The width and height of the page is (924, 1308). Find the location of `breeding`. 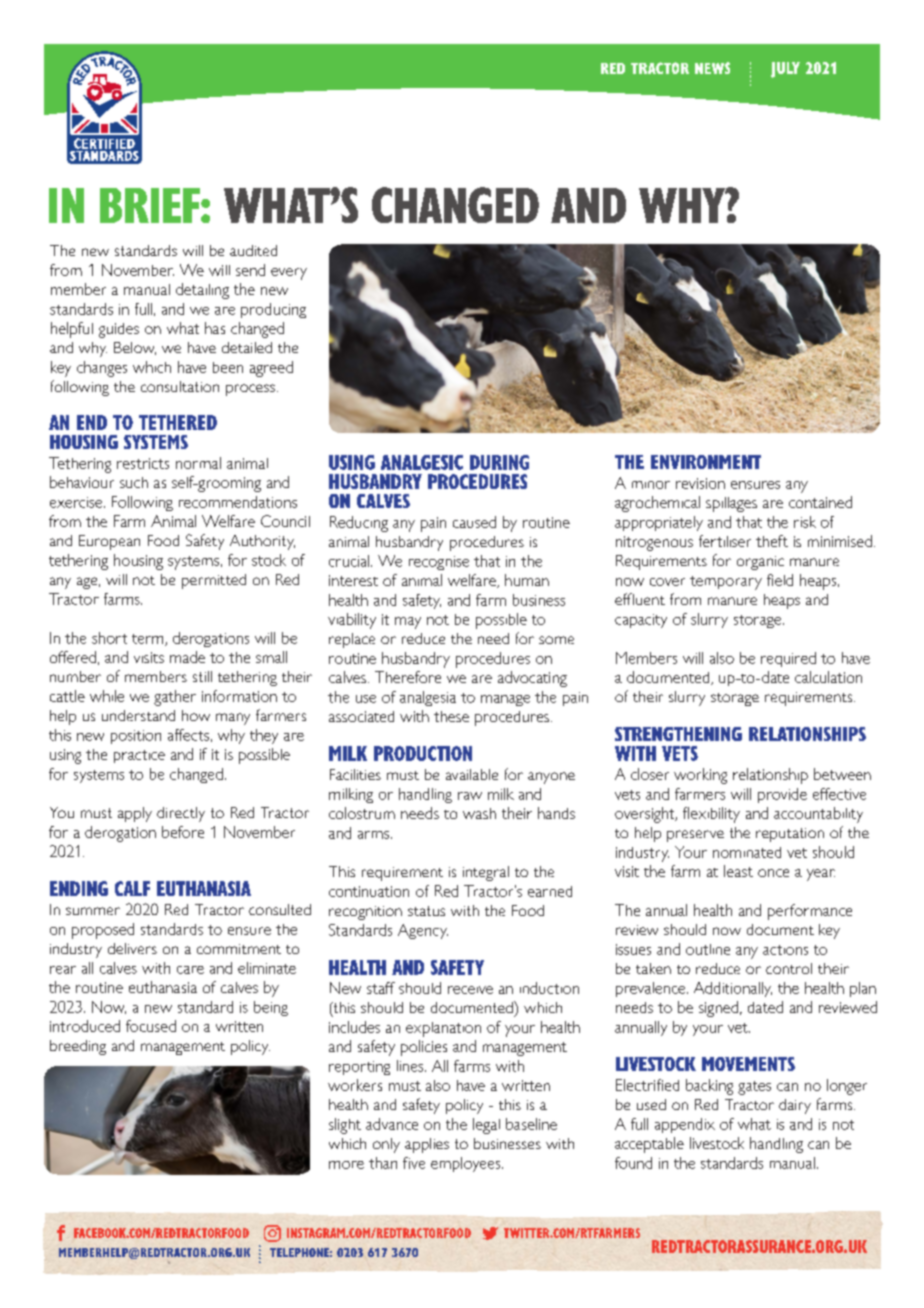

breeding is located at coordinates (78, 1047).
